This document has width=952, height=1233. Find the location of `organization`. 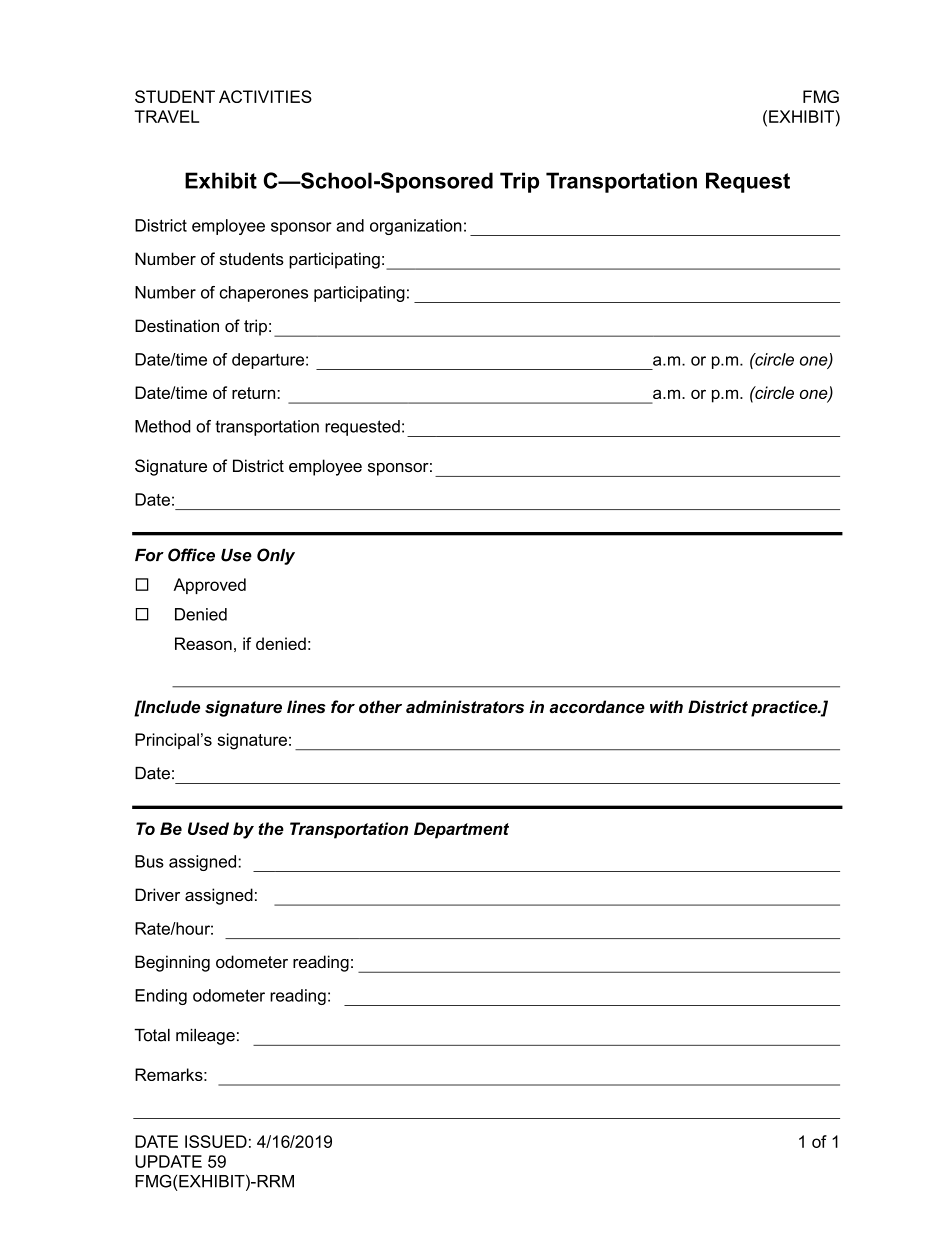

organization is located at coordinates (416, 227).
